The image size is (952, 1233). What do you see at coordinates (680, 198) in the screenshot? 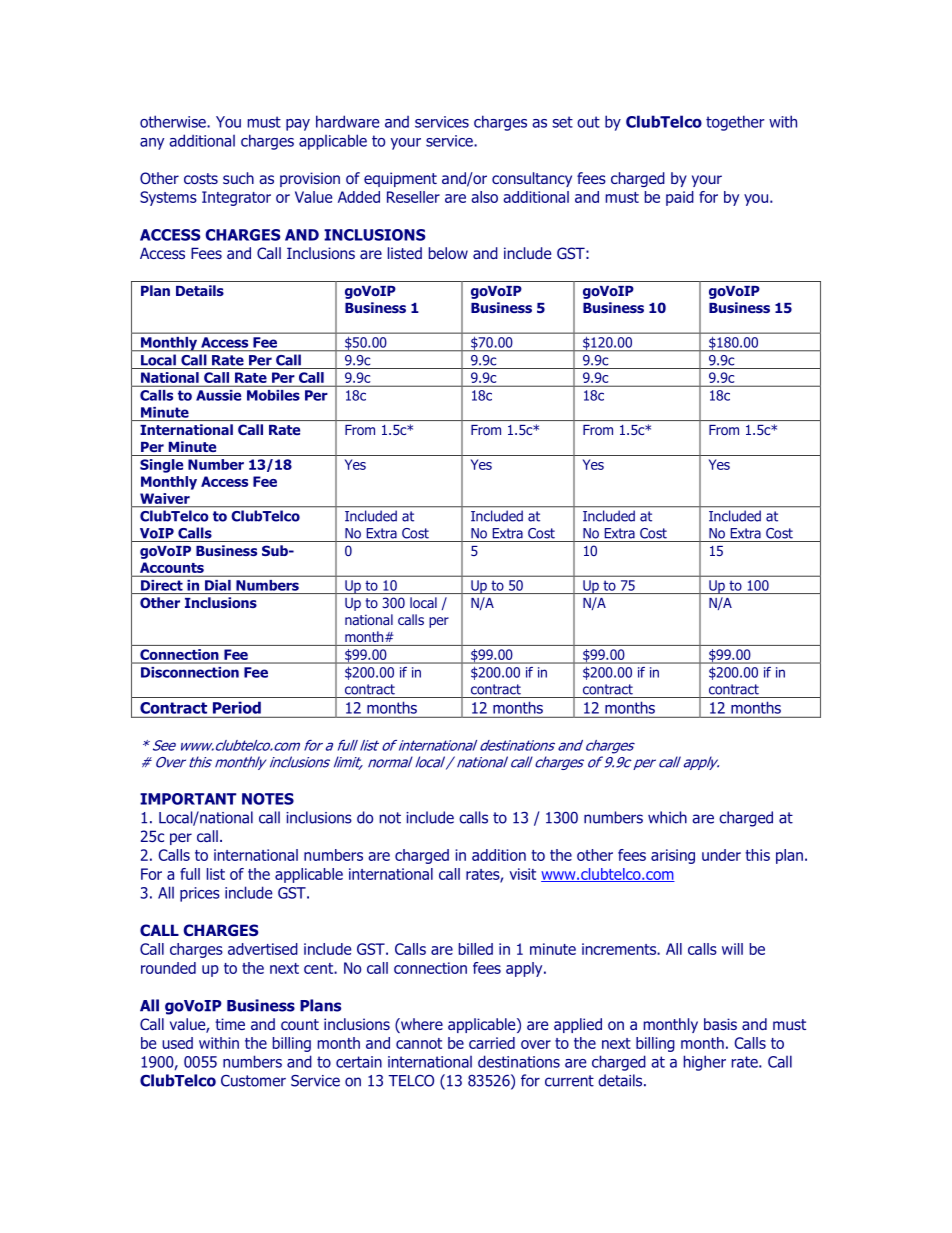
I see `paid` at bounding box center [680, 198].
